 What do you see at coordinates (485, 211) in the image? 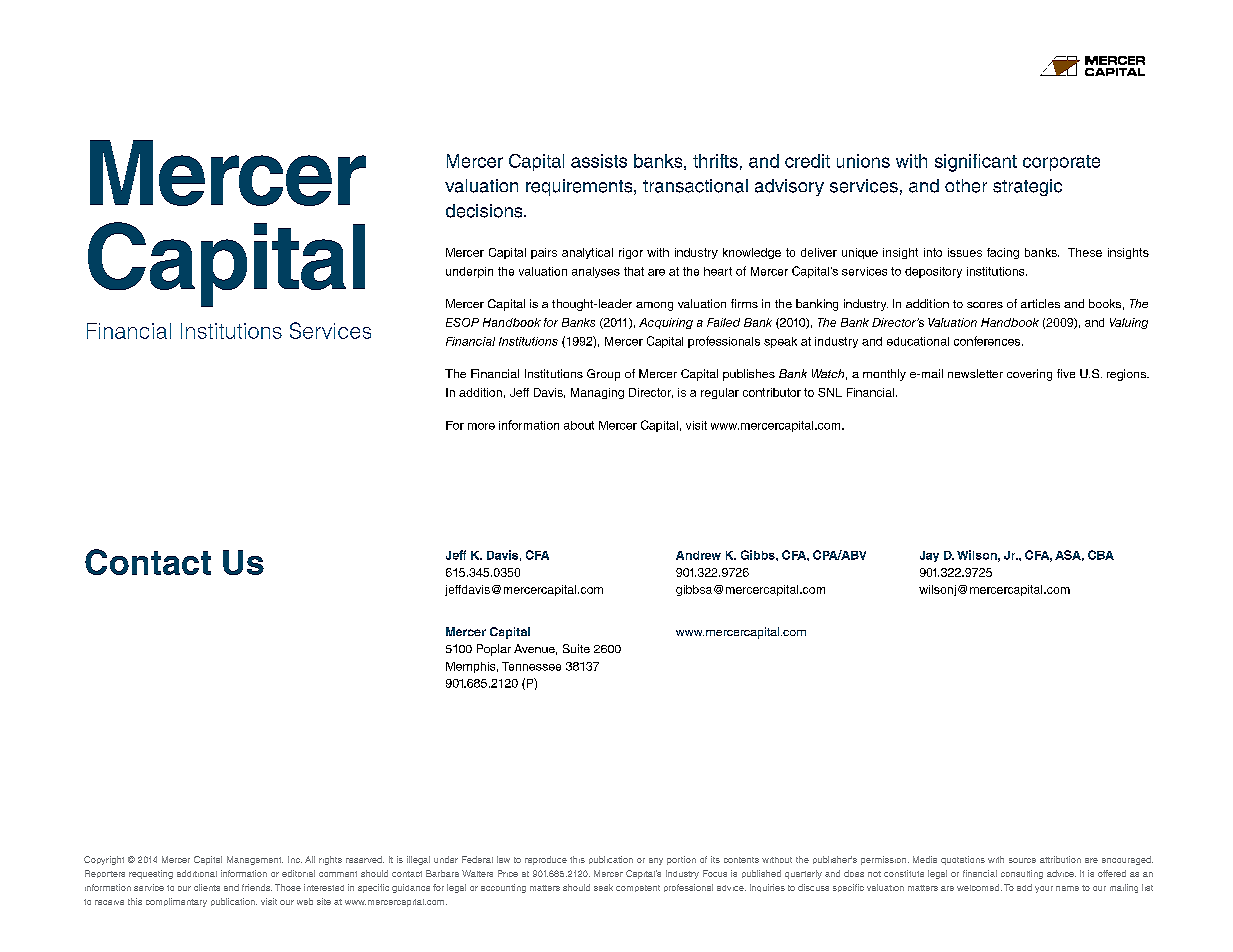
I see `decisions` at bounding box center [485, 211].
